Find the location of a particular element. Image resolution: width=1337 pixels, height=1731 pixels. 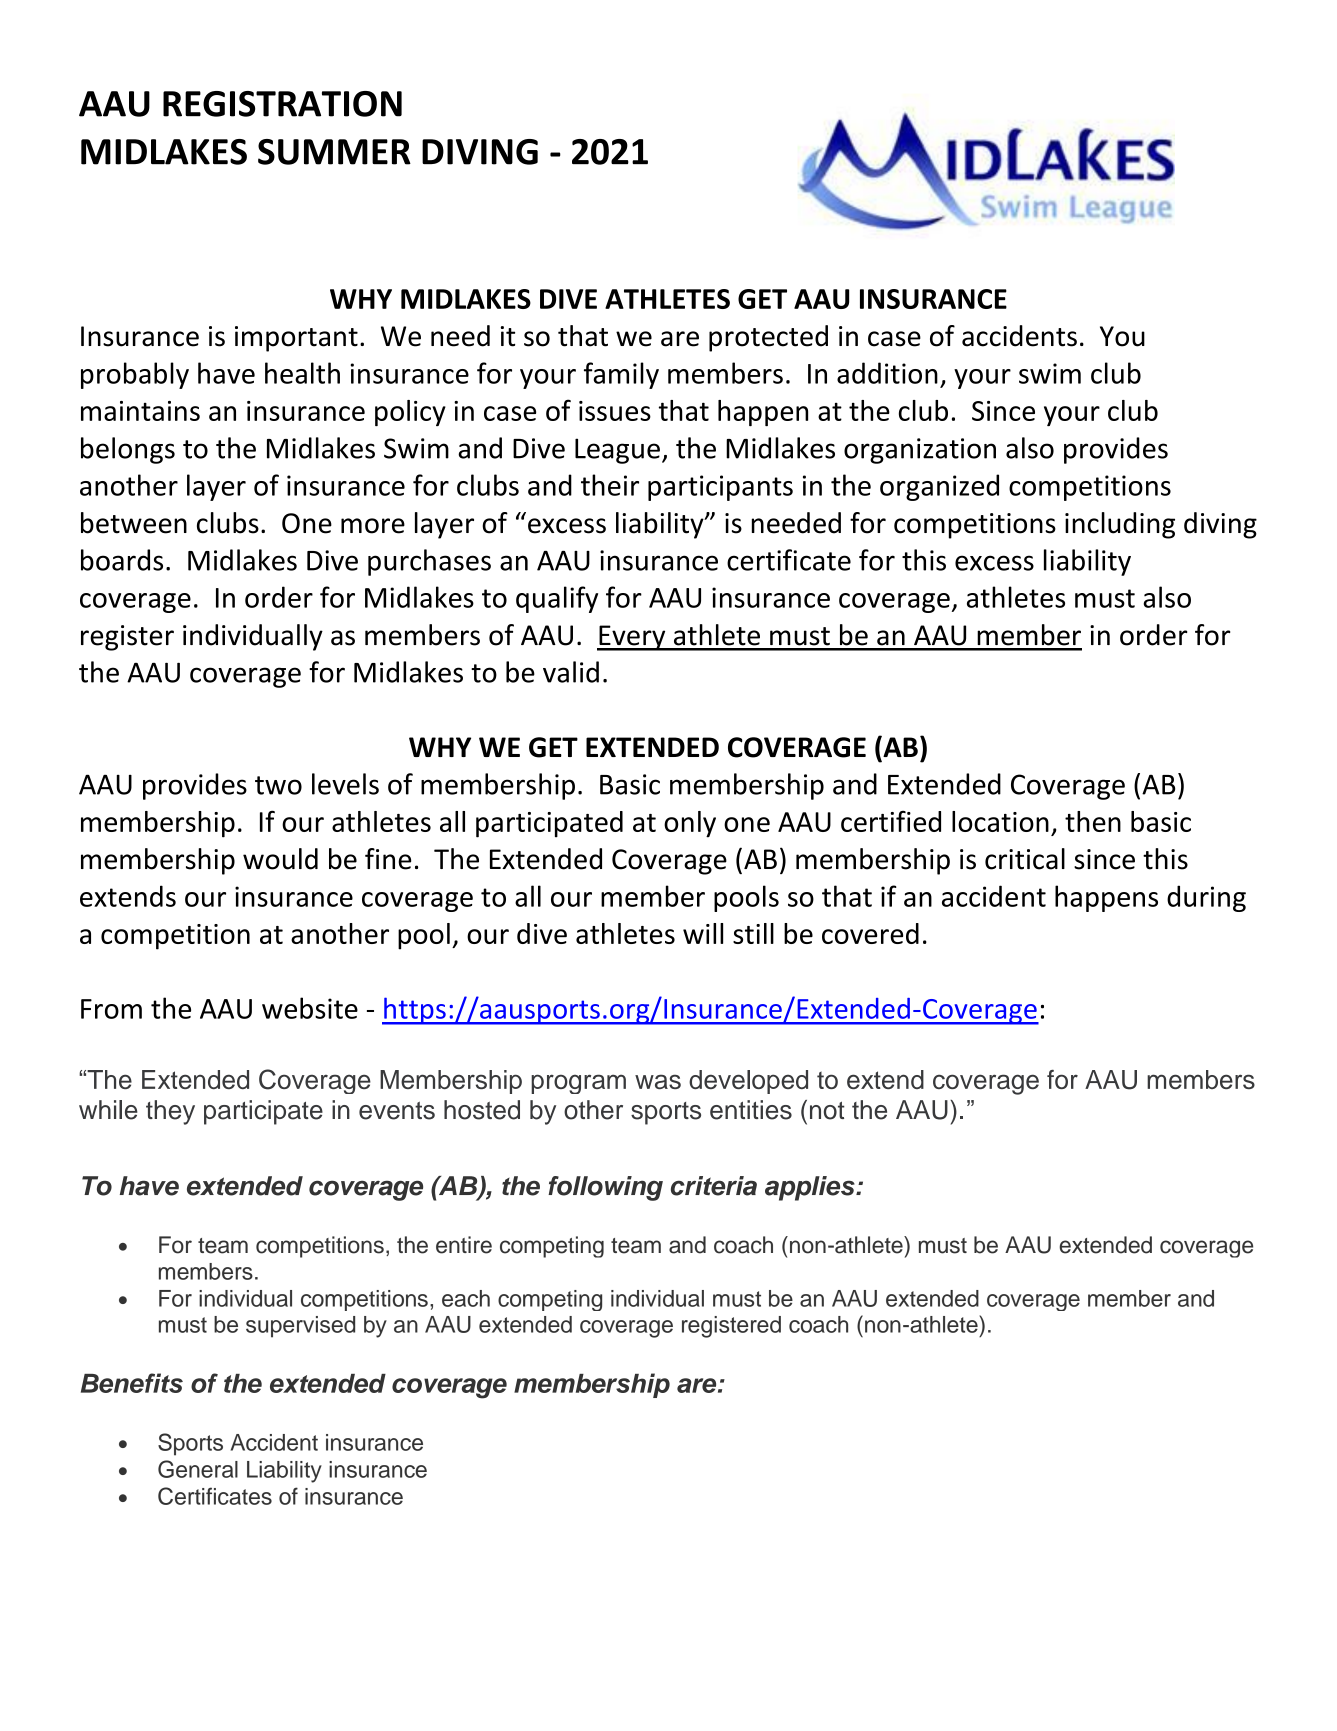

two is located at coordinates (278, 785).
